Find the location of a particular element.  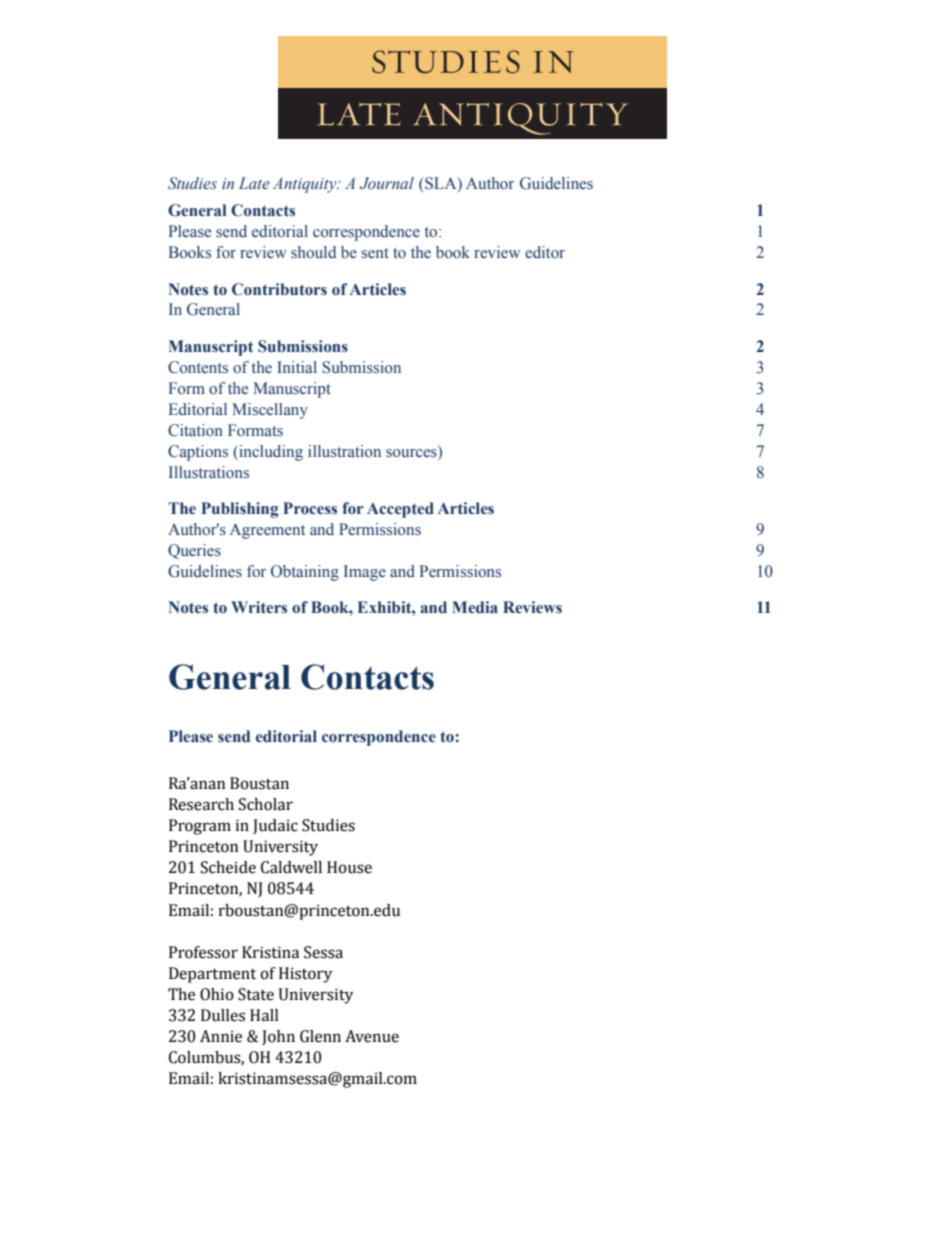

Dulles is located at coordinates (223, 1015).
